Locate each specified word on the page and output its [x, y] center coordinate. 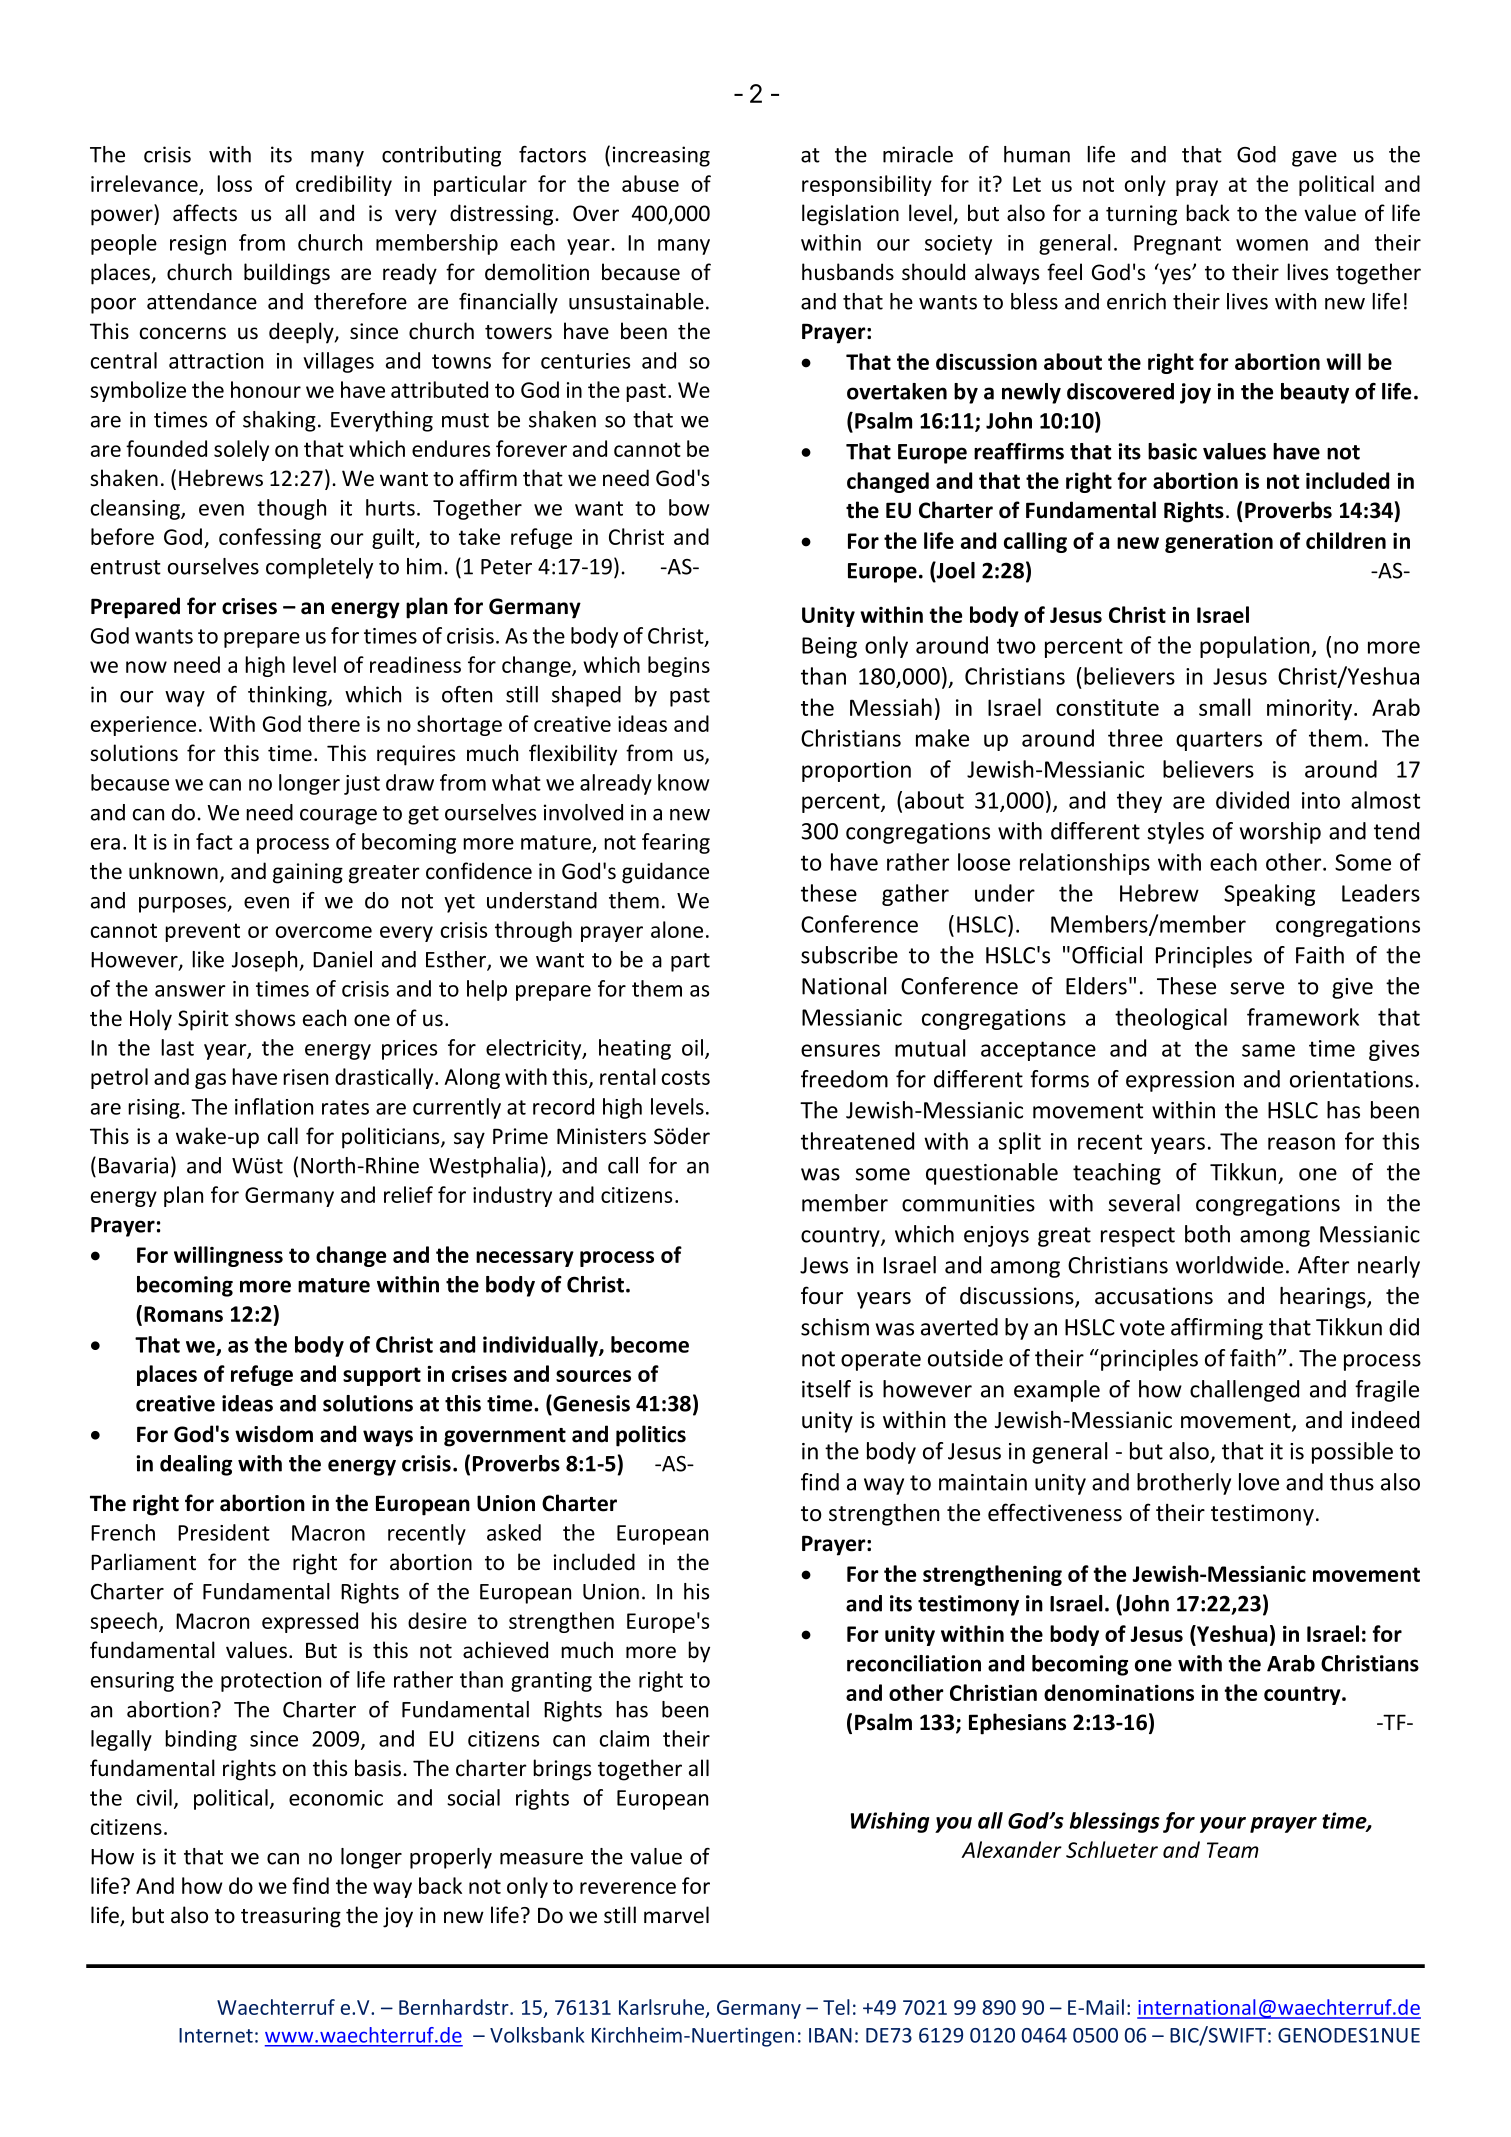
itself [826, 1389]
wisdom [274, 1434]
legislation [850, 215]
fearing [676, 843]
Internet [216, 2035]
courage [338, 817]
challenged [1244, 1391]
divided [1252, 800]
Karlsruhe [663, 2008]
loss [234, 183]
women [1272, 245]
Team [1233, 1850]
